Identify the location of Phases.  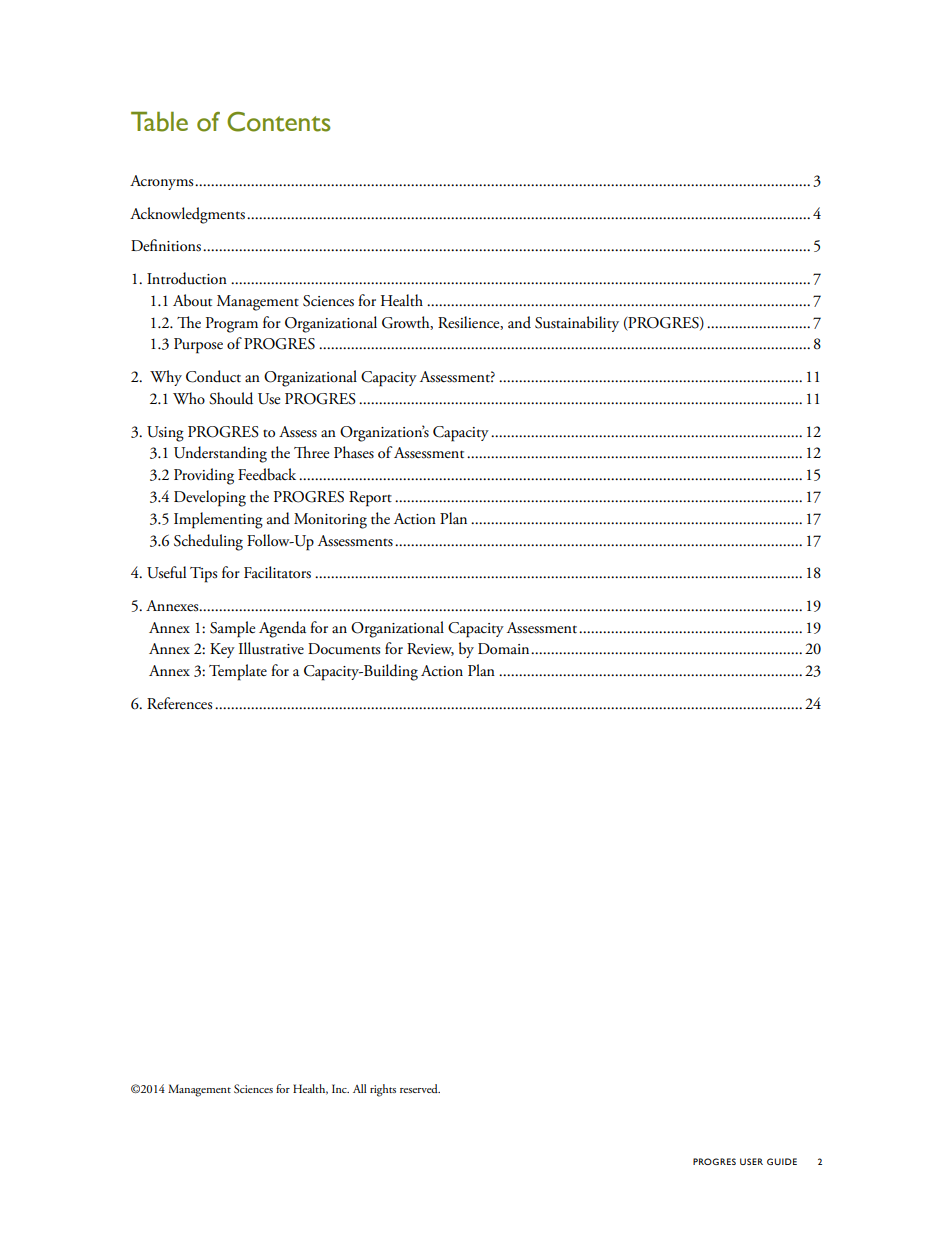
(354, 452).
